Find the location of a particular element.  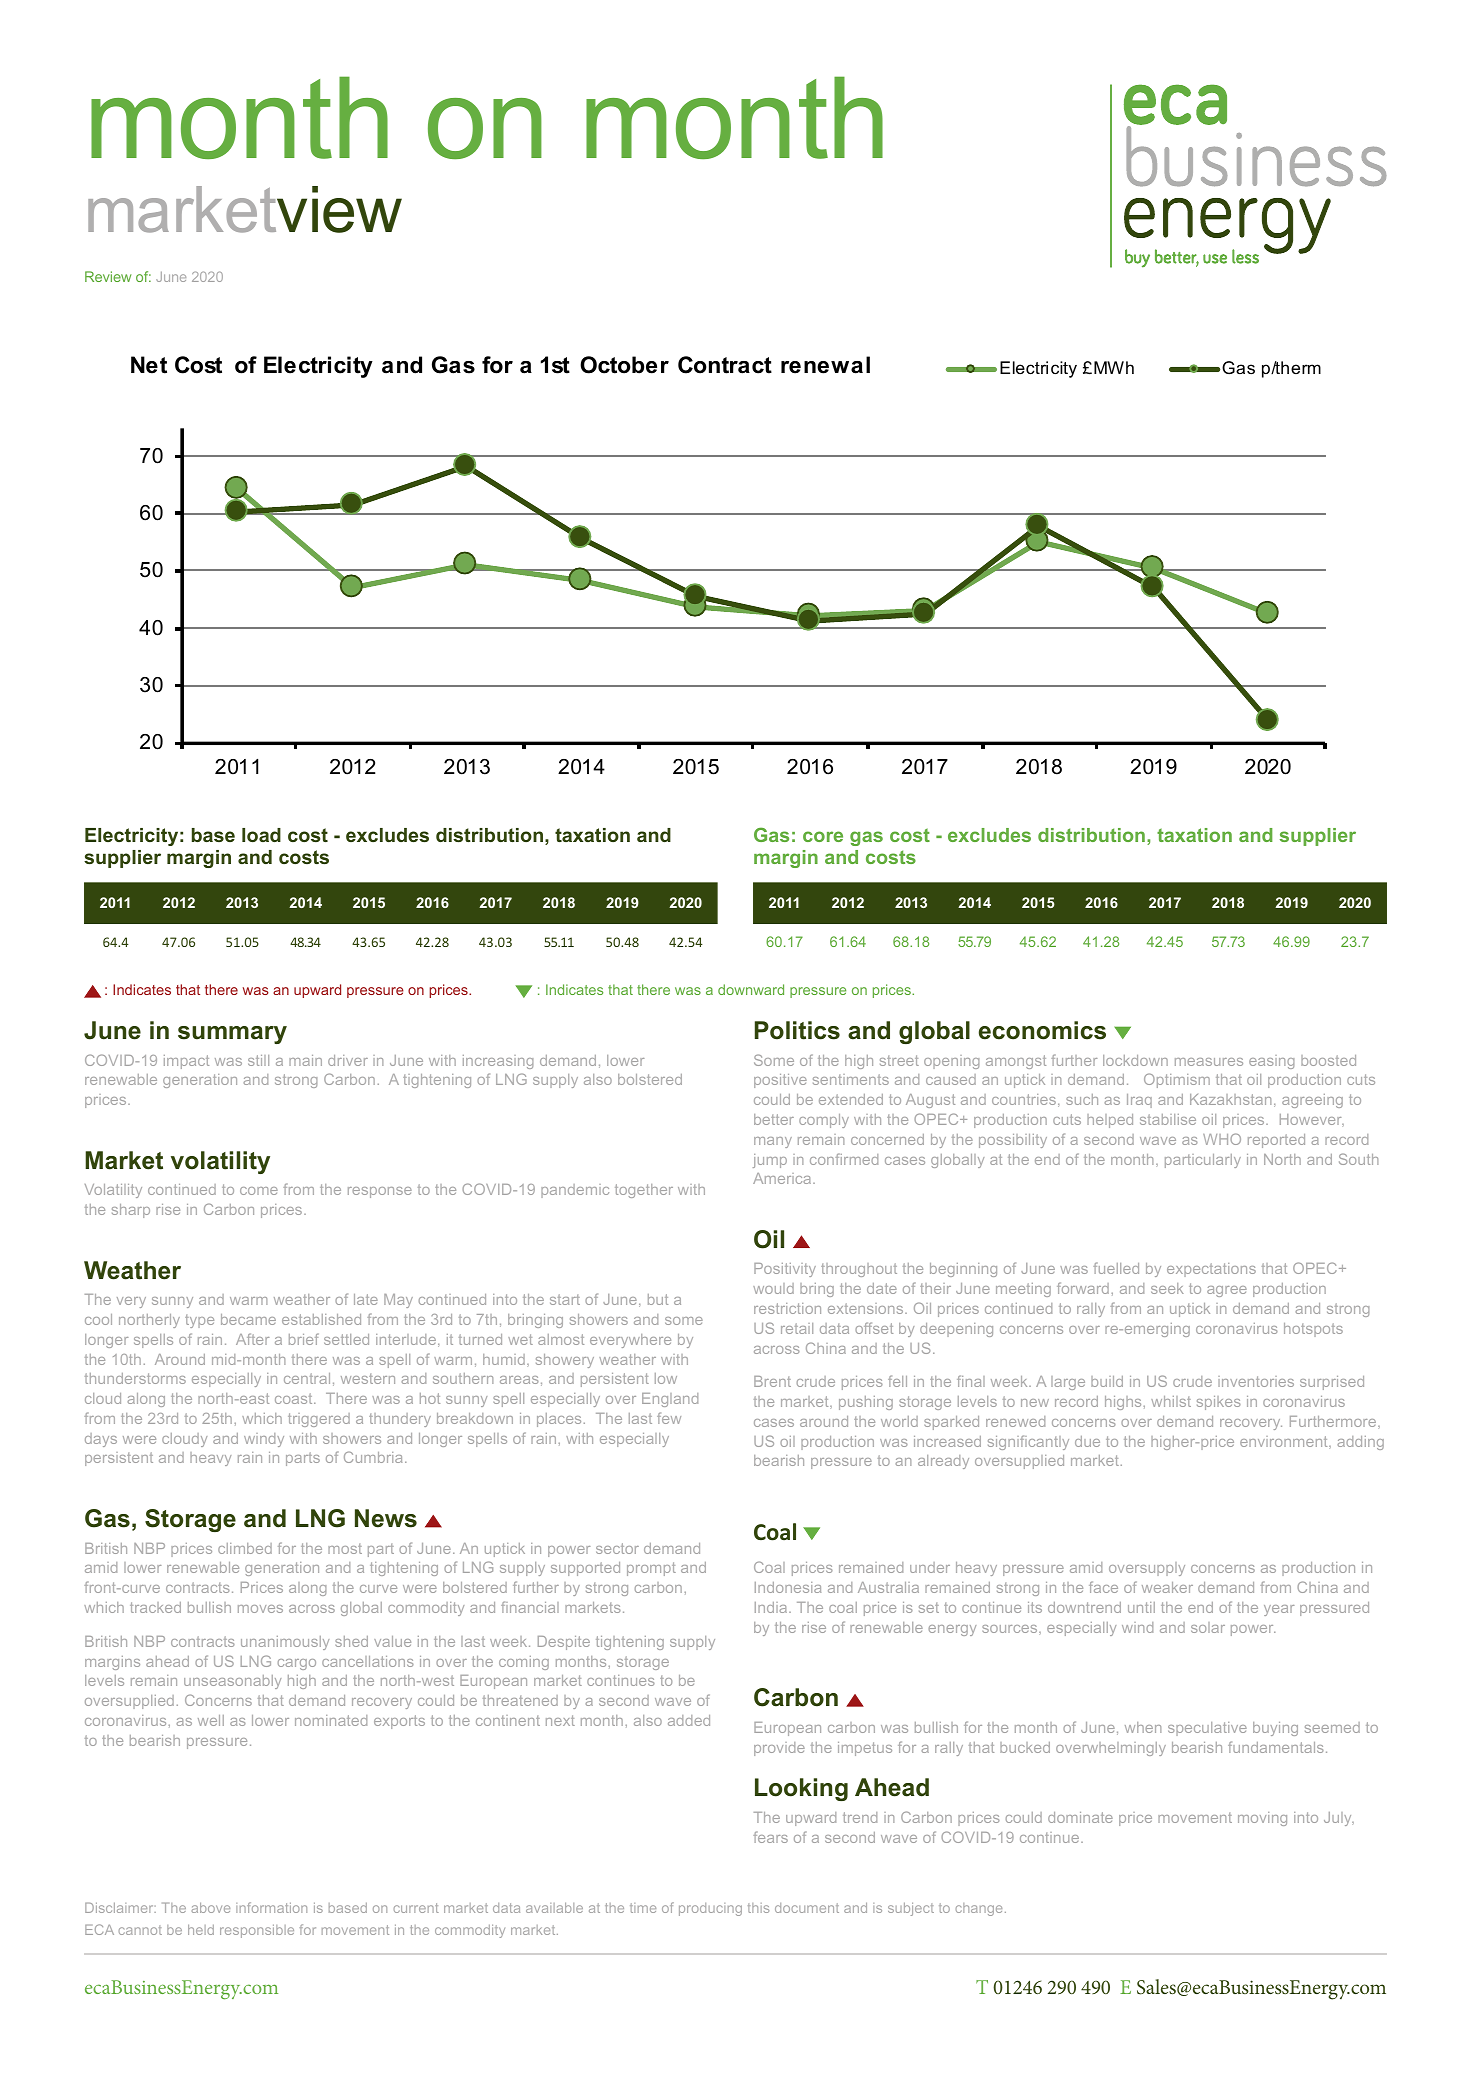

few is located at coordinates (669, 1418).
